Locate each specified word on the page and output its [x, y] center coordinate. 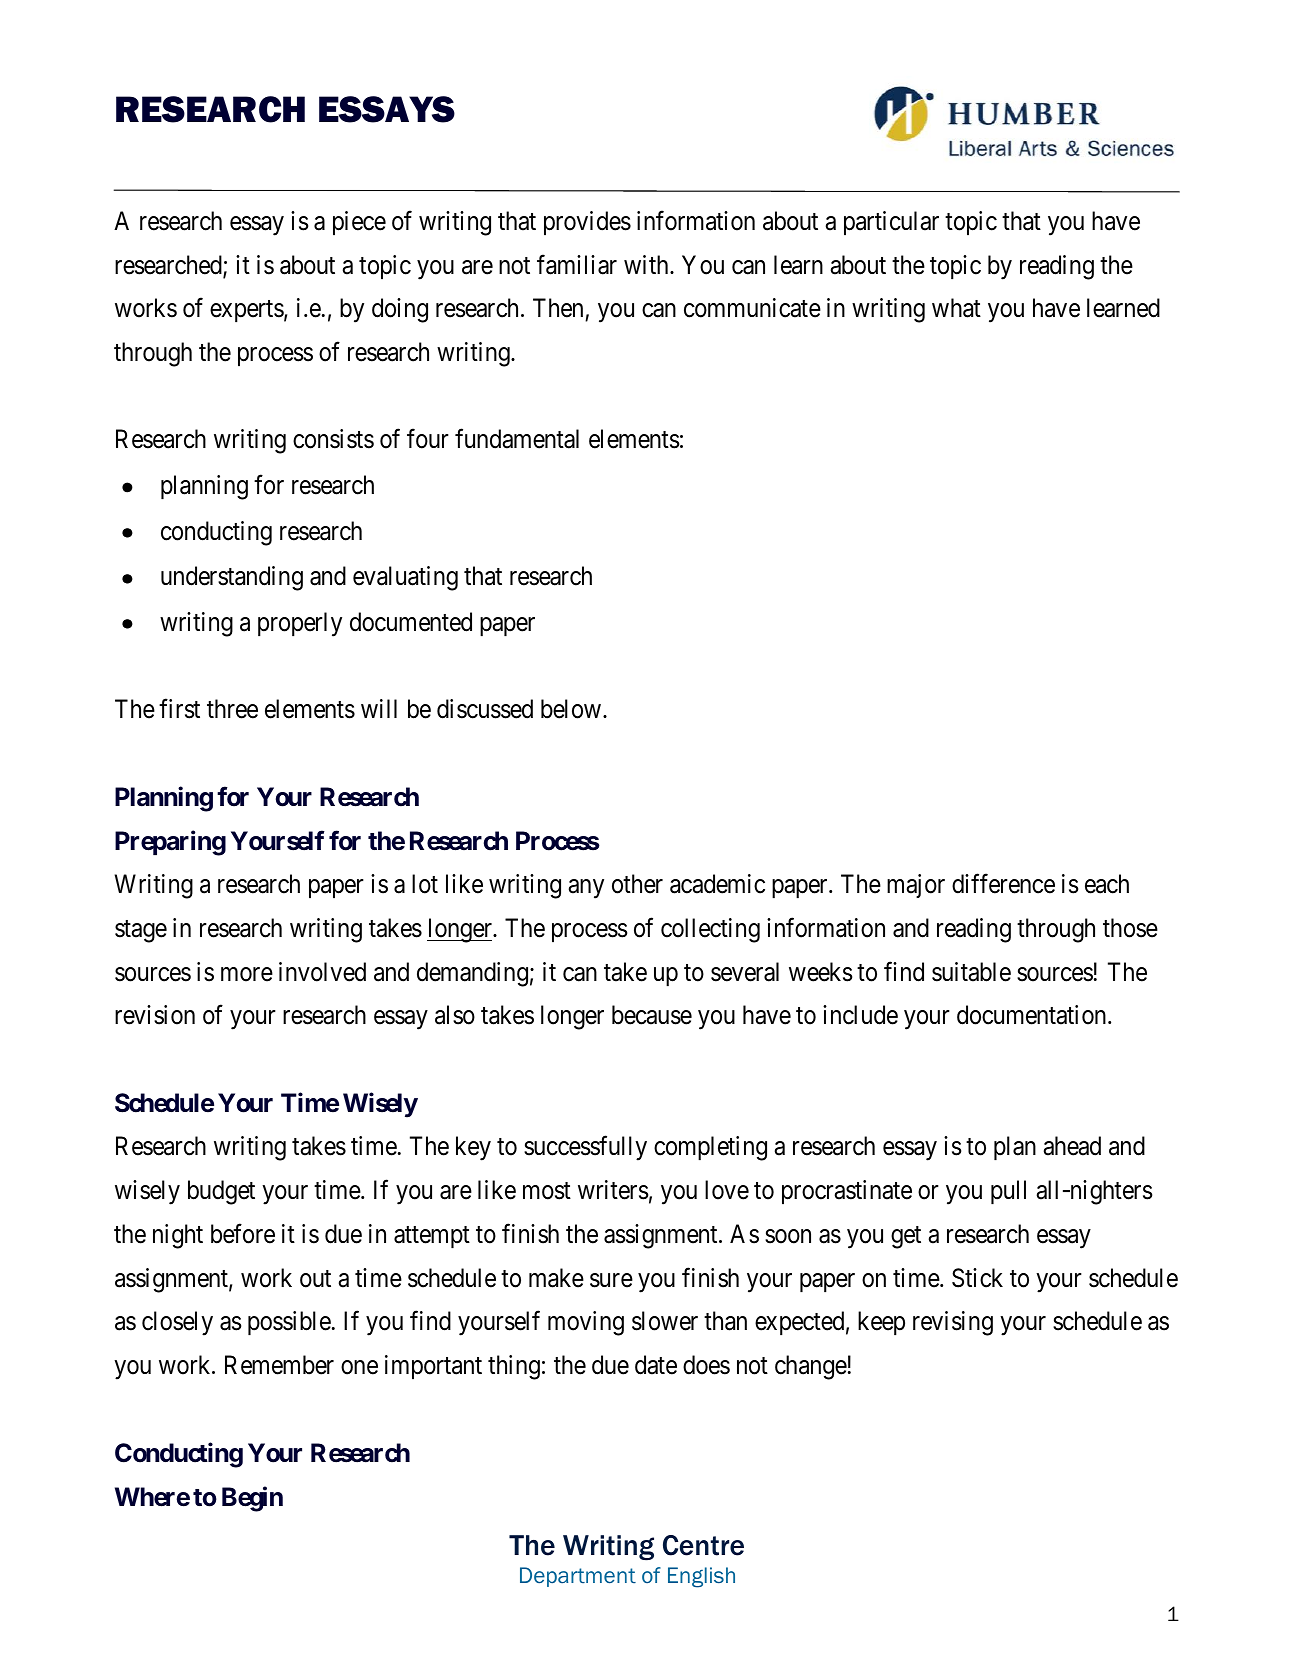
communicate [752, 308]
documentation [1033, 1015]
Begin [252, 1499]
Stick [977, 1278]
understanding [232, 578]
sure [611, 1280]
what [956, 308]
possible [289, 1323]
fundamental [517, 439]
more [247, 974]
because [652, 1015]
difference [1003, 884]
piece [359, 223]
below [572, 709]
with [647, 264]
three [232, 709]
